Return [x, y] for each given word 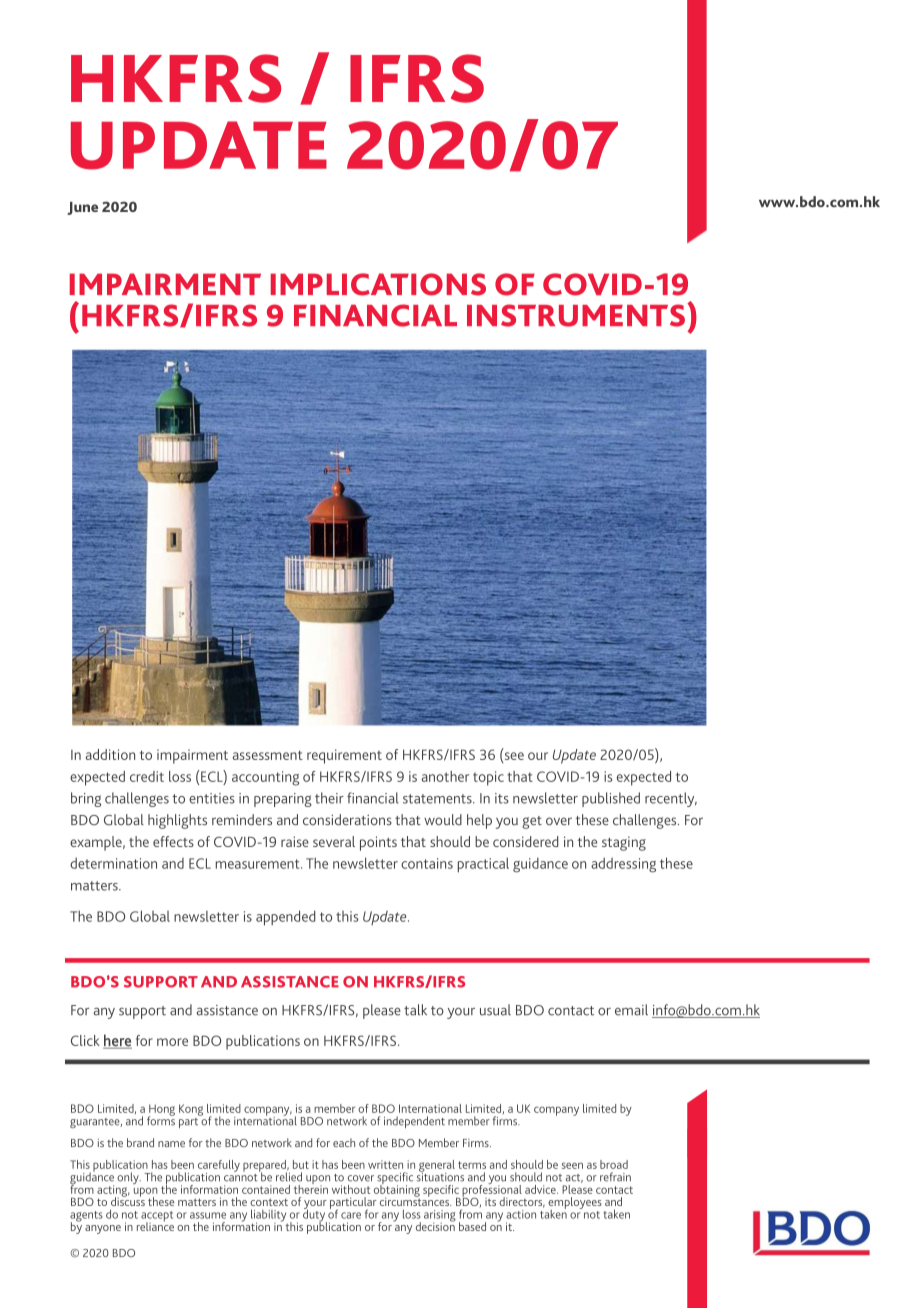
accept [157, 1217]
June [82, 208]
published [611, 799]
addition [110, 754]
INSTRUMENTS [576, 315]
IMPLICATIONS [378, 284]
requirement [344, 756]
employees [575, 1204]
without [351, 1189]
